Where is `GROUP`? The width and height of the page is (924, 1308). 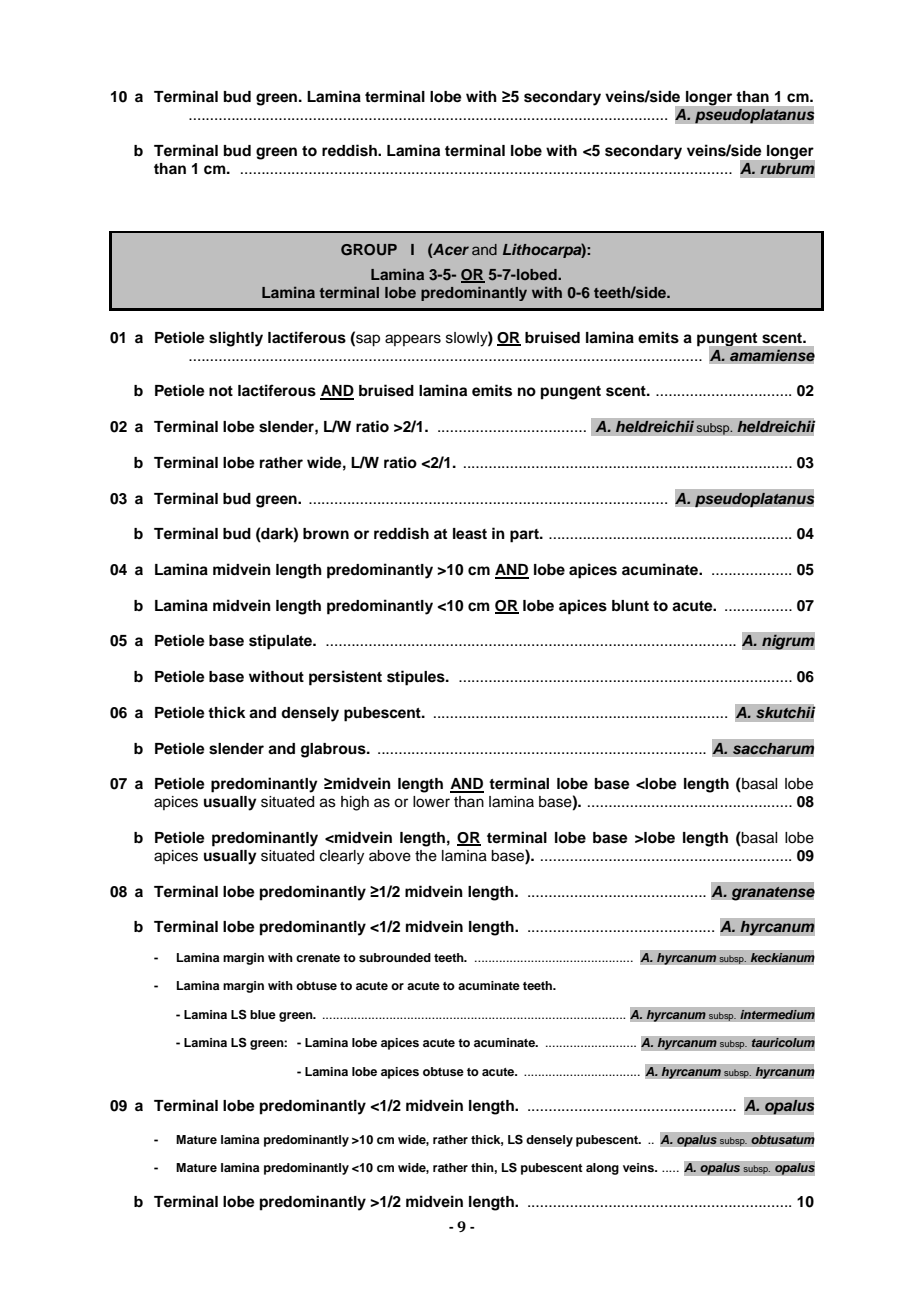
GROUP is located at coordinates (369, 250).
